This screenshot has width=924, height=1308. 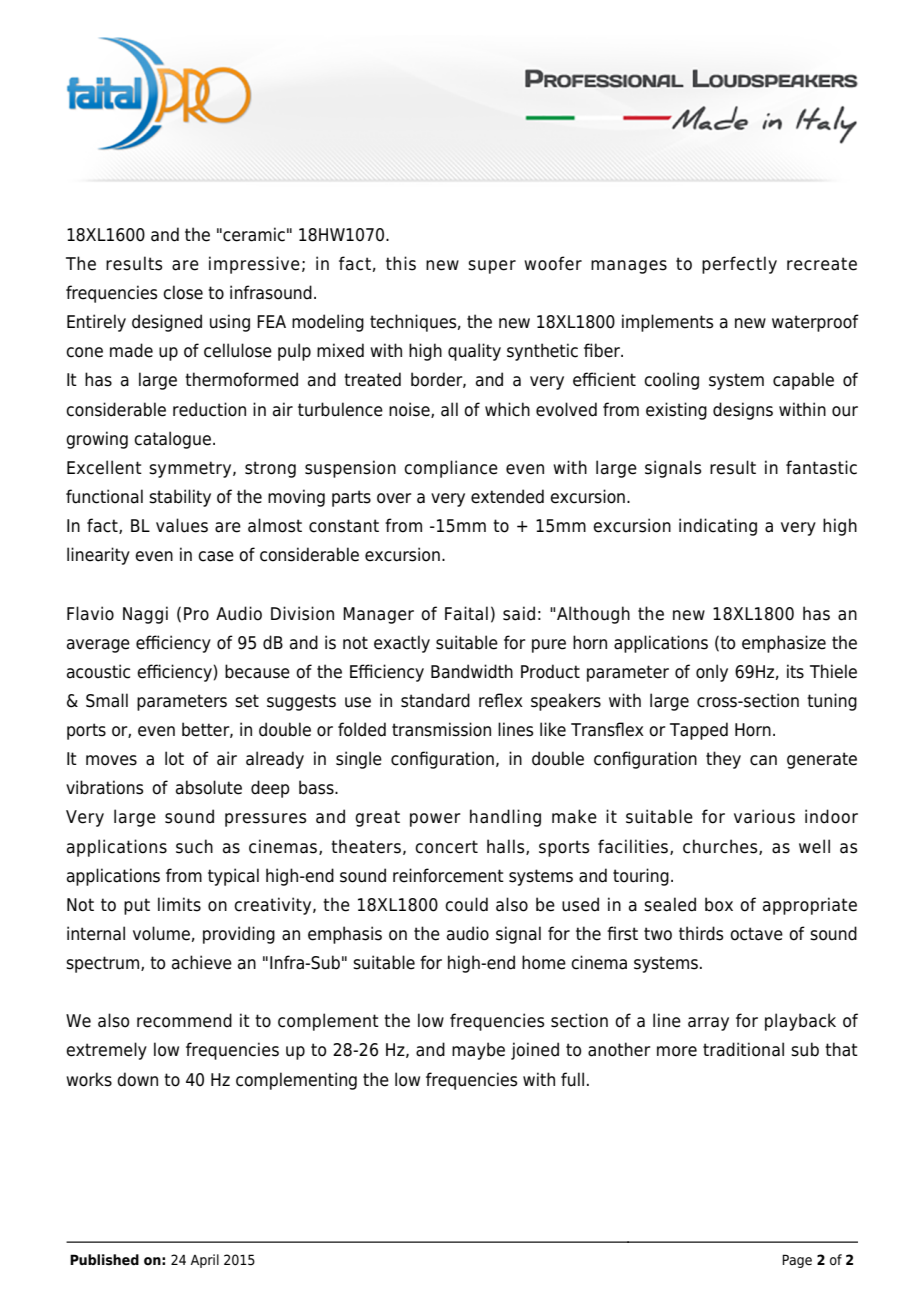 I want to click on transmission, so click(x=441, y=729).
